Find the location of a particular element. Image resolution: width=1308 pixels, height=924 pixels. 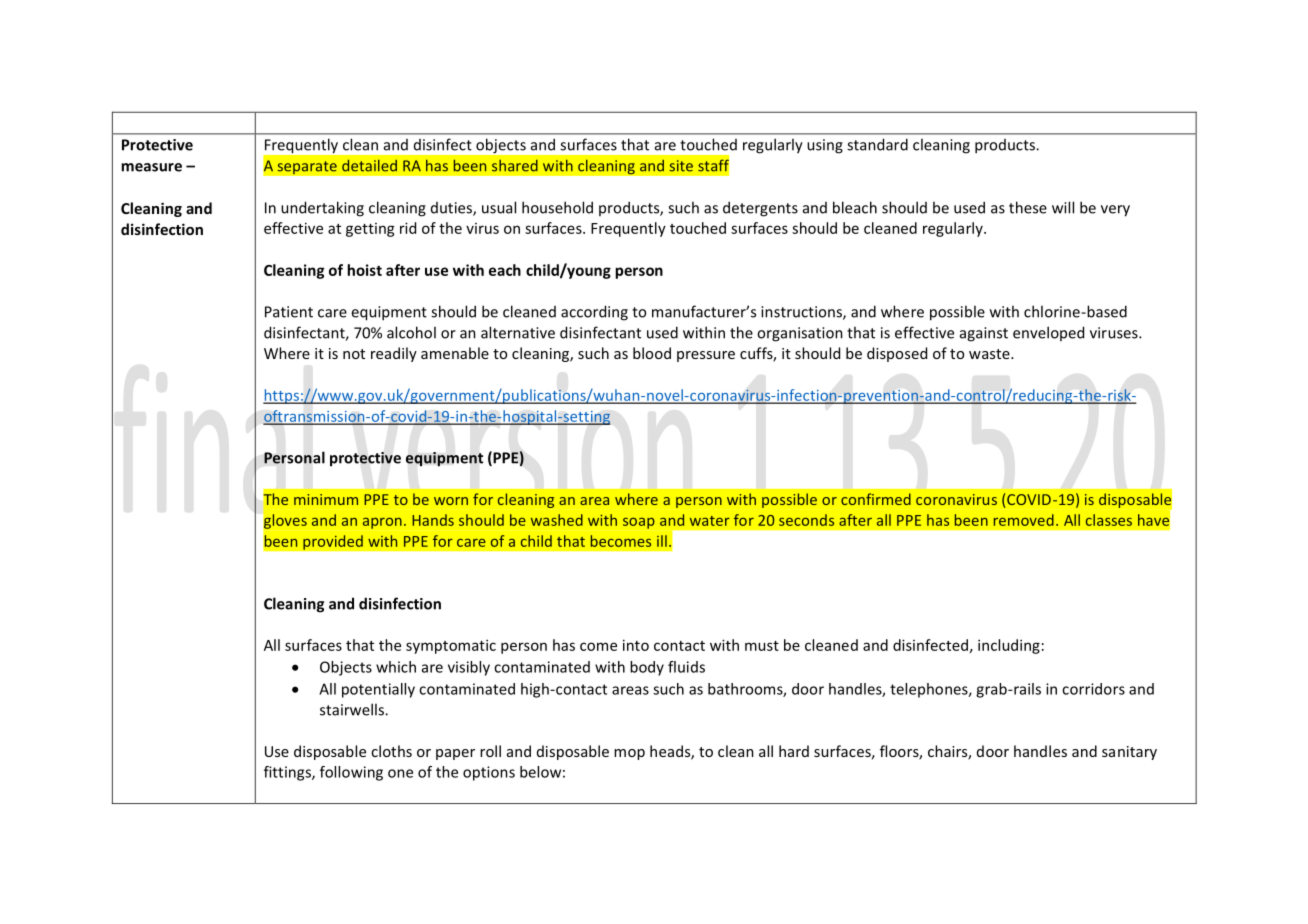

blood is located at coordinates (652, 353).
